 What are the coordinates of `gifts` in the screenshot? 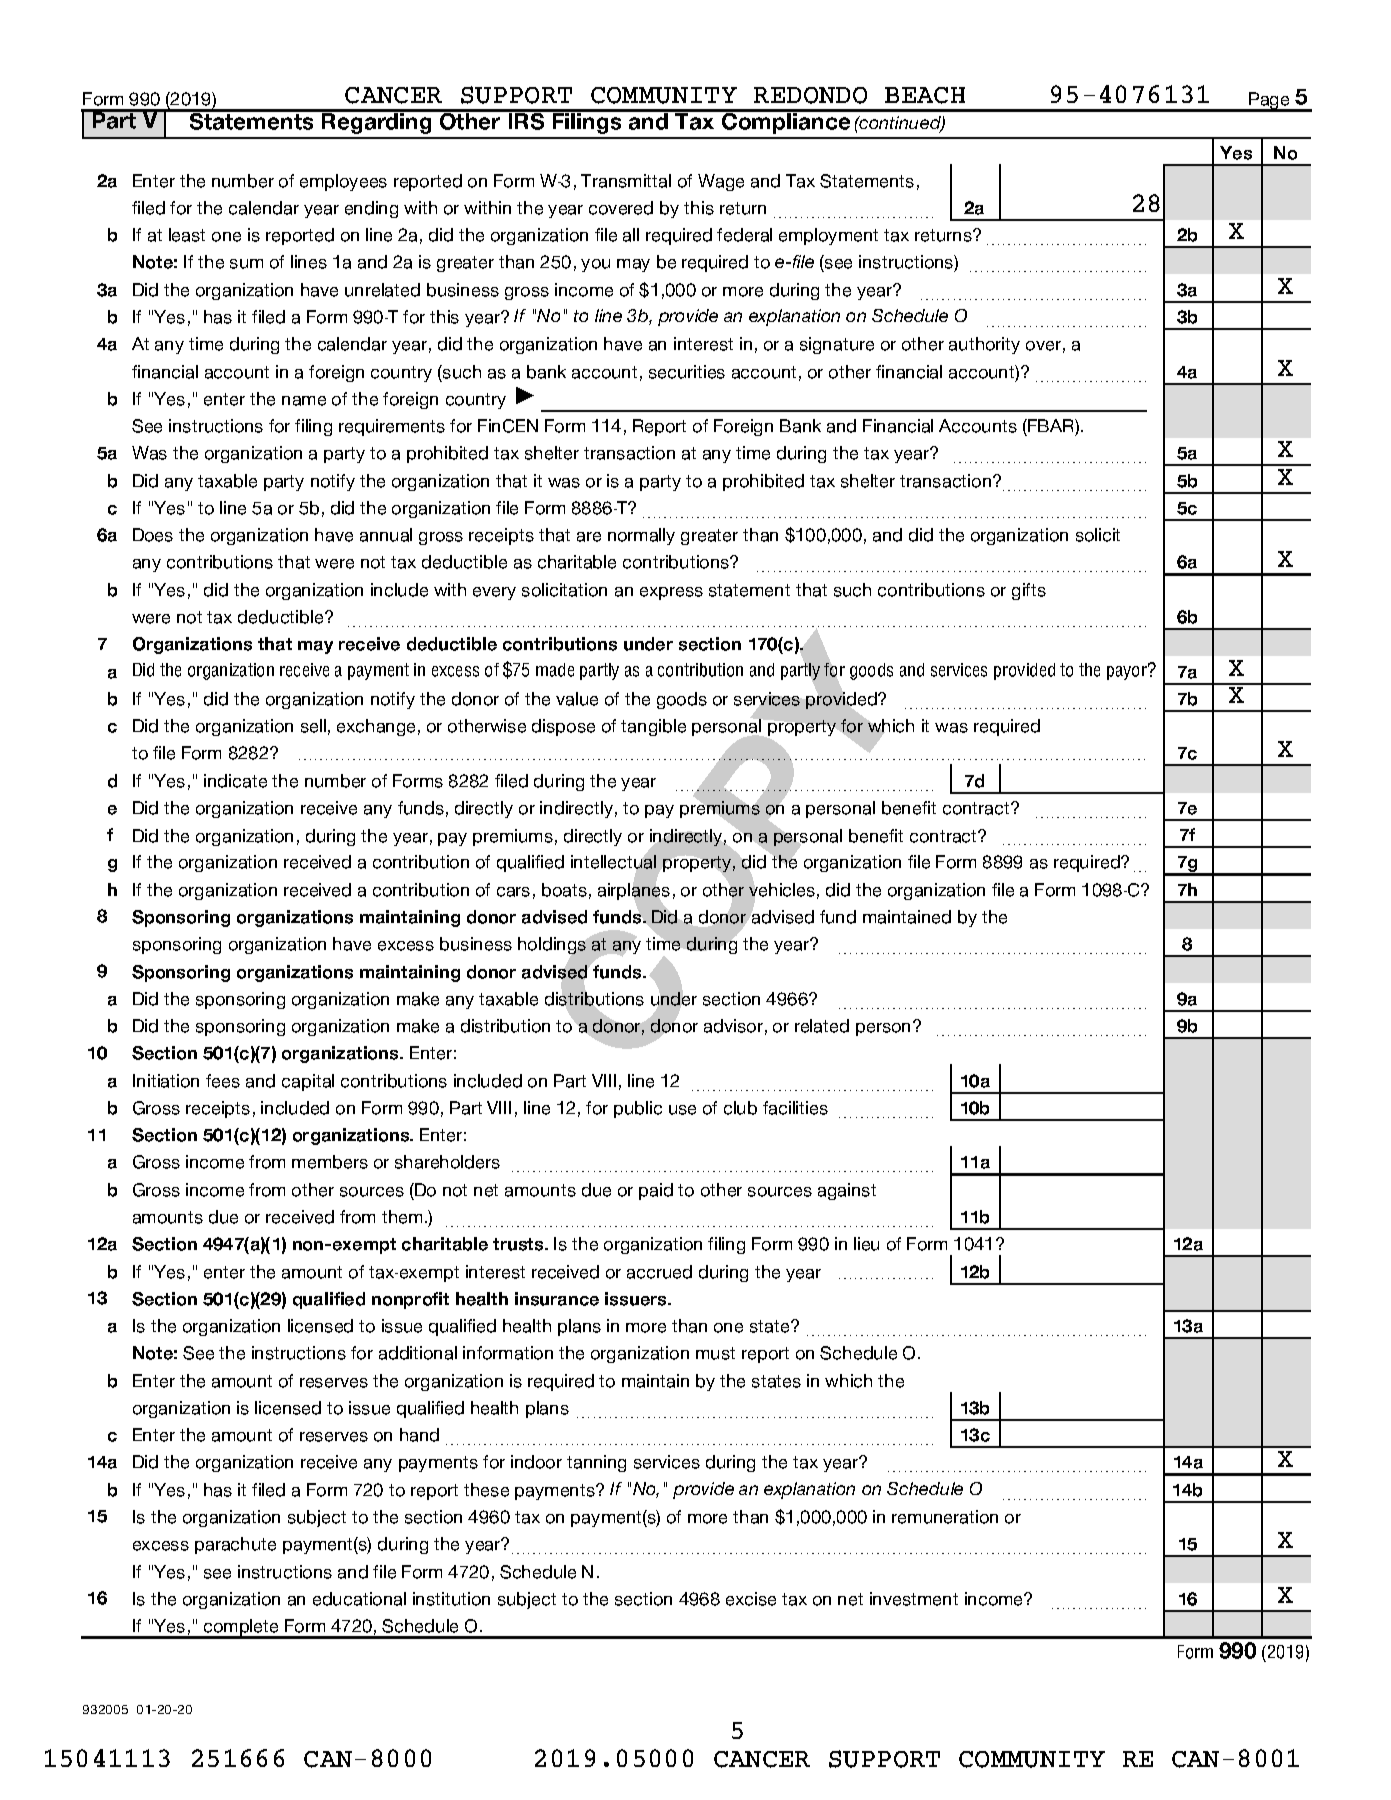 It's located at (1029, 591).
